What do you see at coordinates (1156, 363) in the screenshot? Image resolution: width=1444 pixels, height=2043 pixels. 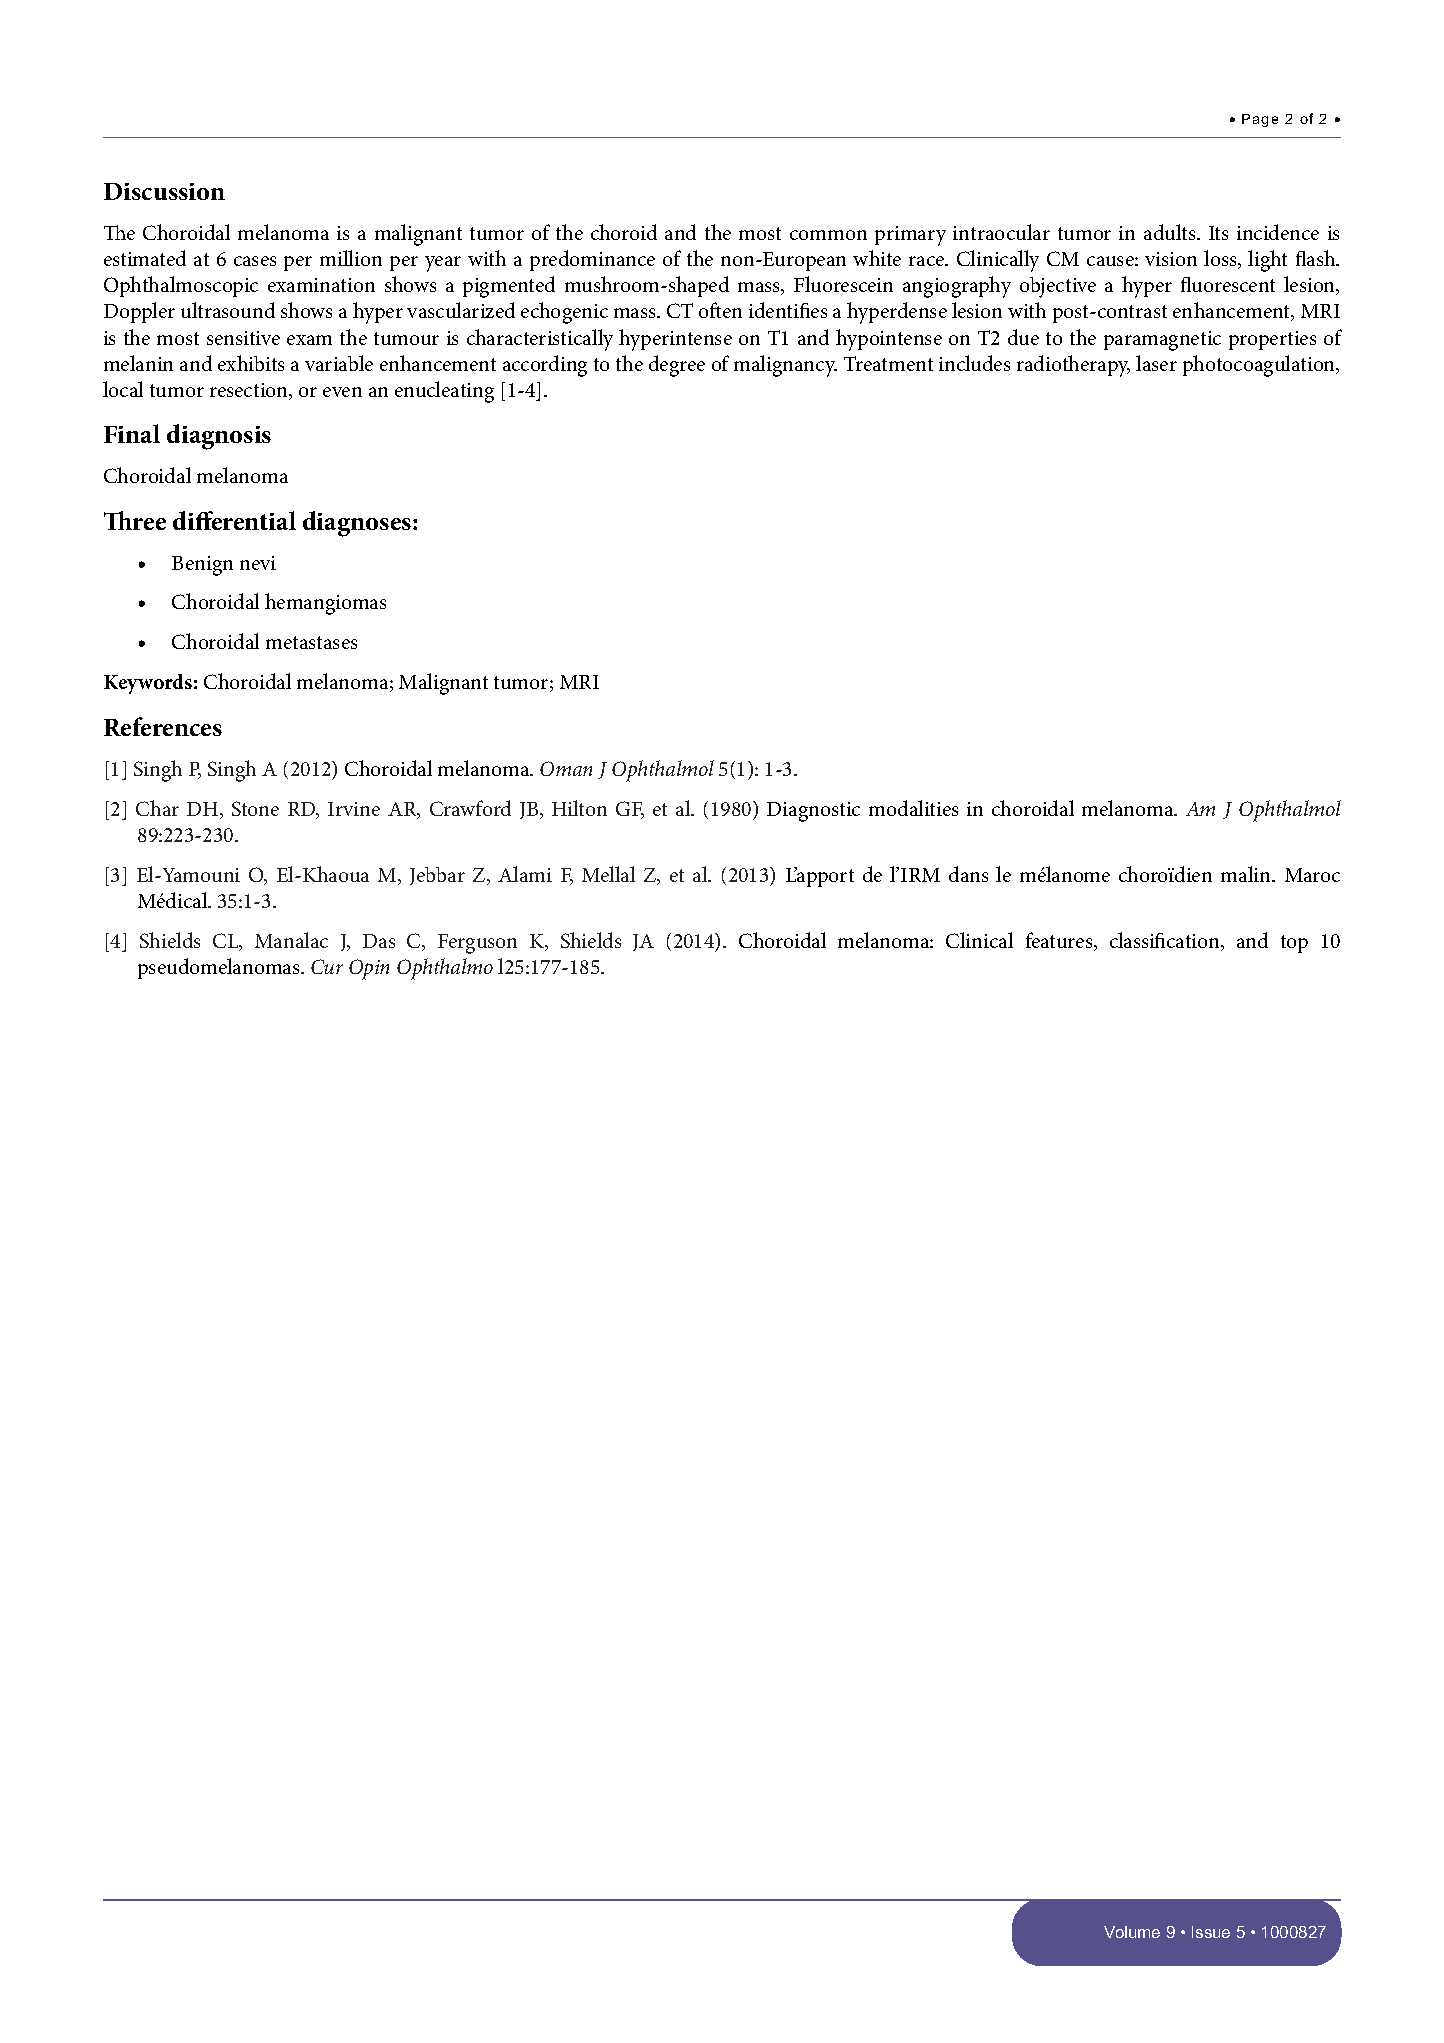 I see `laser` at bounding box center [1156, 363].
